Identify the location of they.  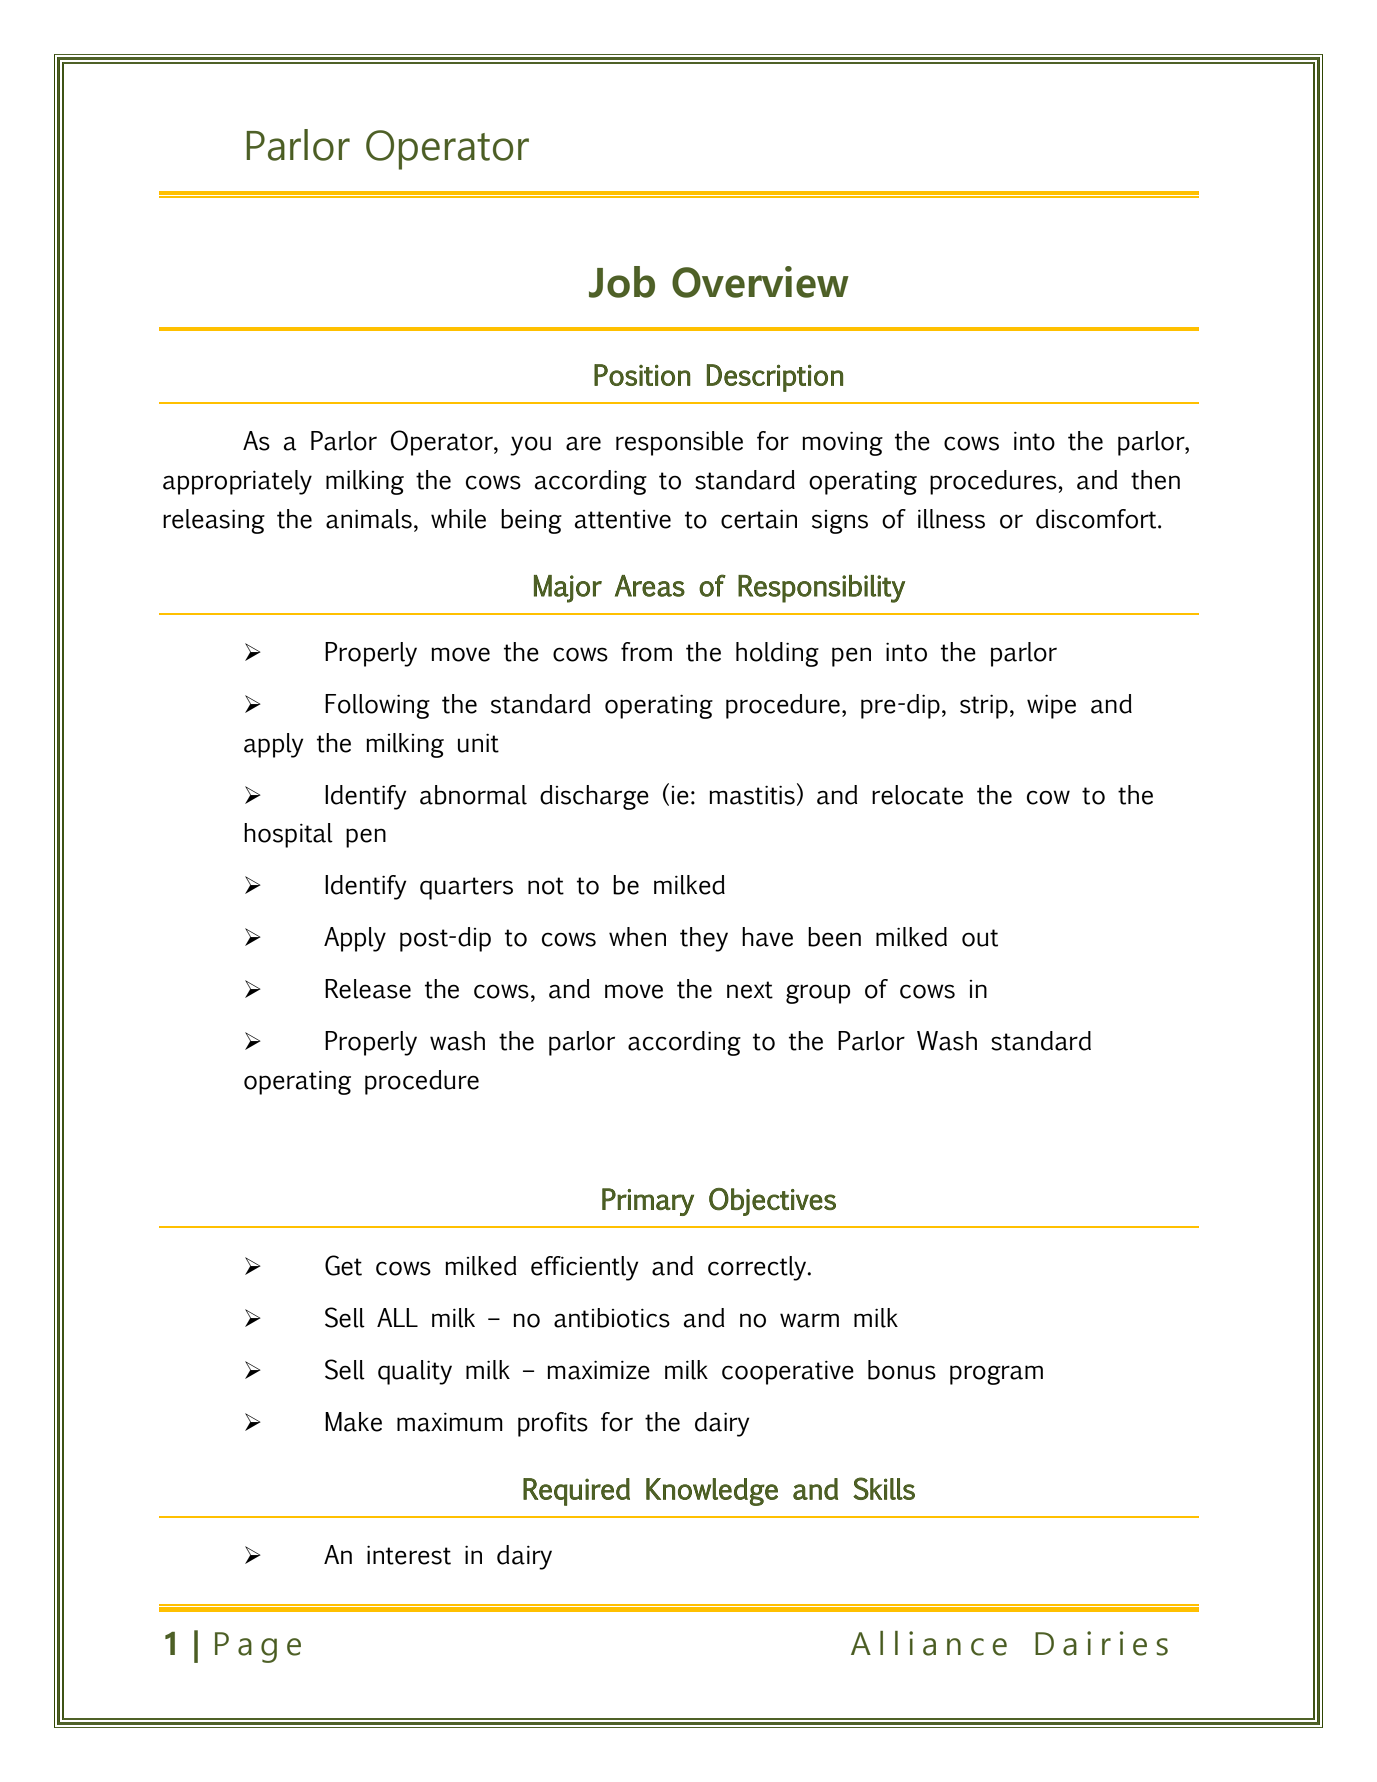
(704, 939).
